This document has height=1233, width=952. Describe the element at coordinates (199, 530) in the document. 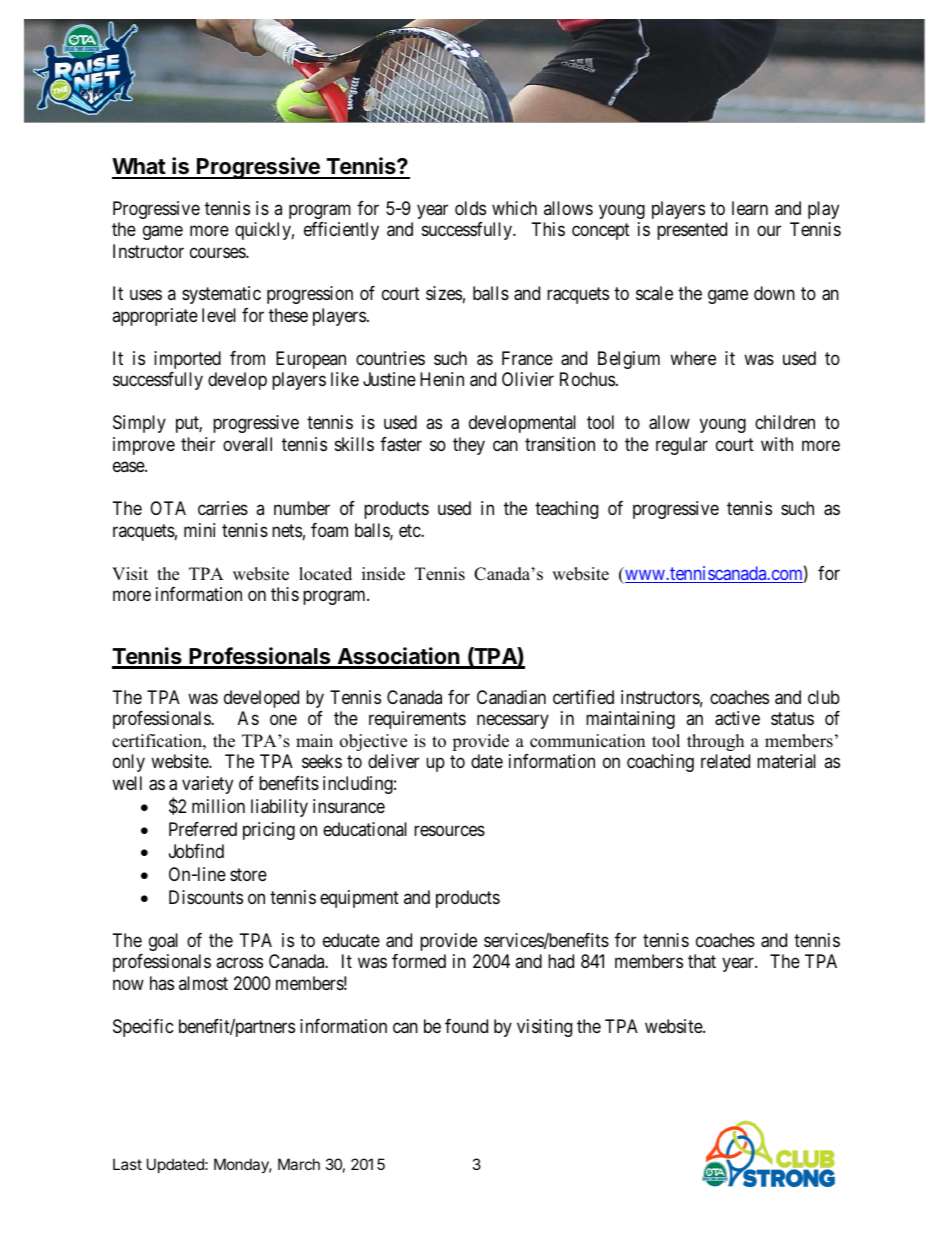

I see `mini` at that location.
